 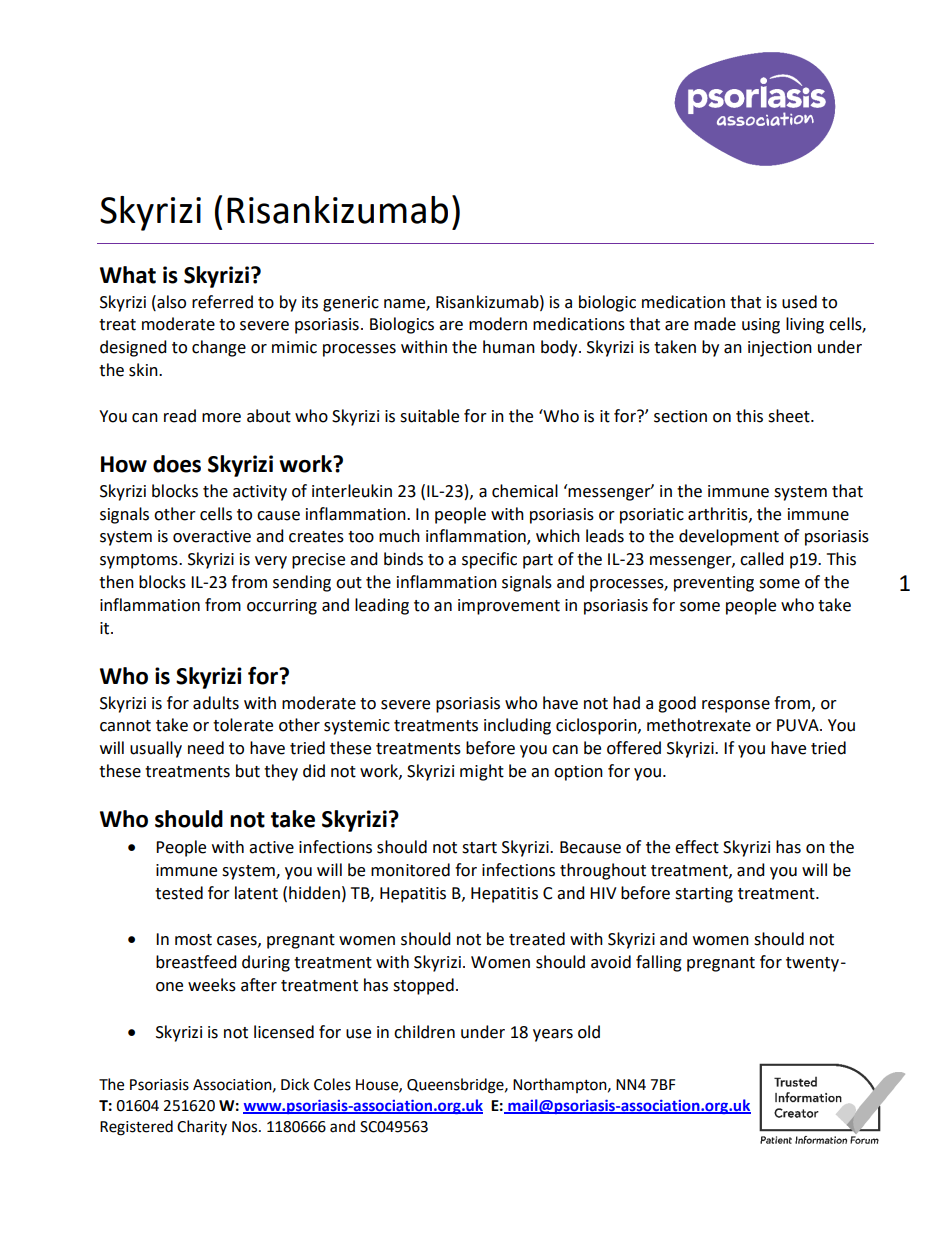 What do you see at coordinates (216, 703) in the screenshot?
I see `adults` at bounding box center [216, 703].
